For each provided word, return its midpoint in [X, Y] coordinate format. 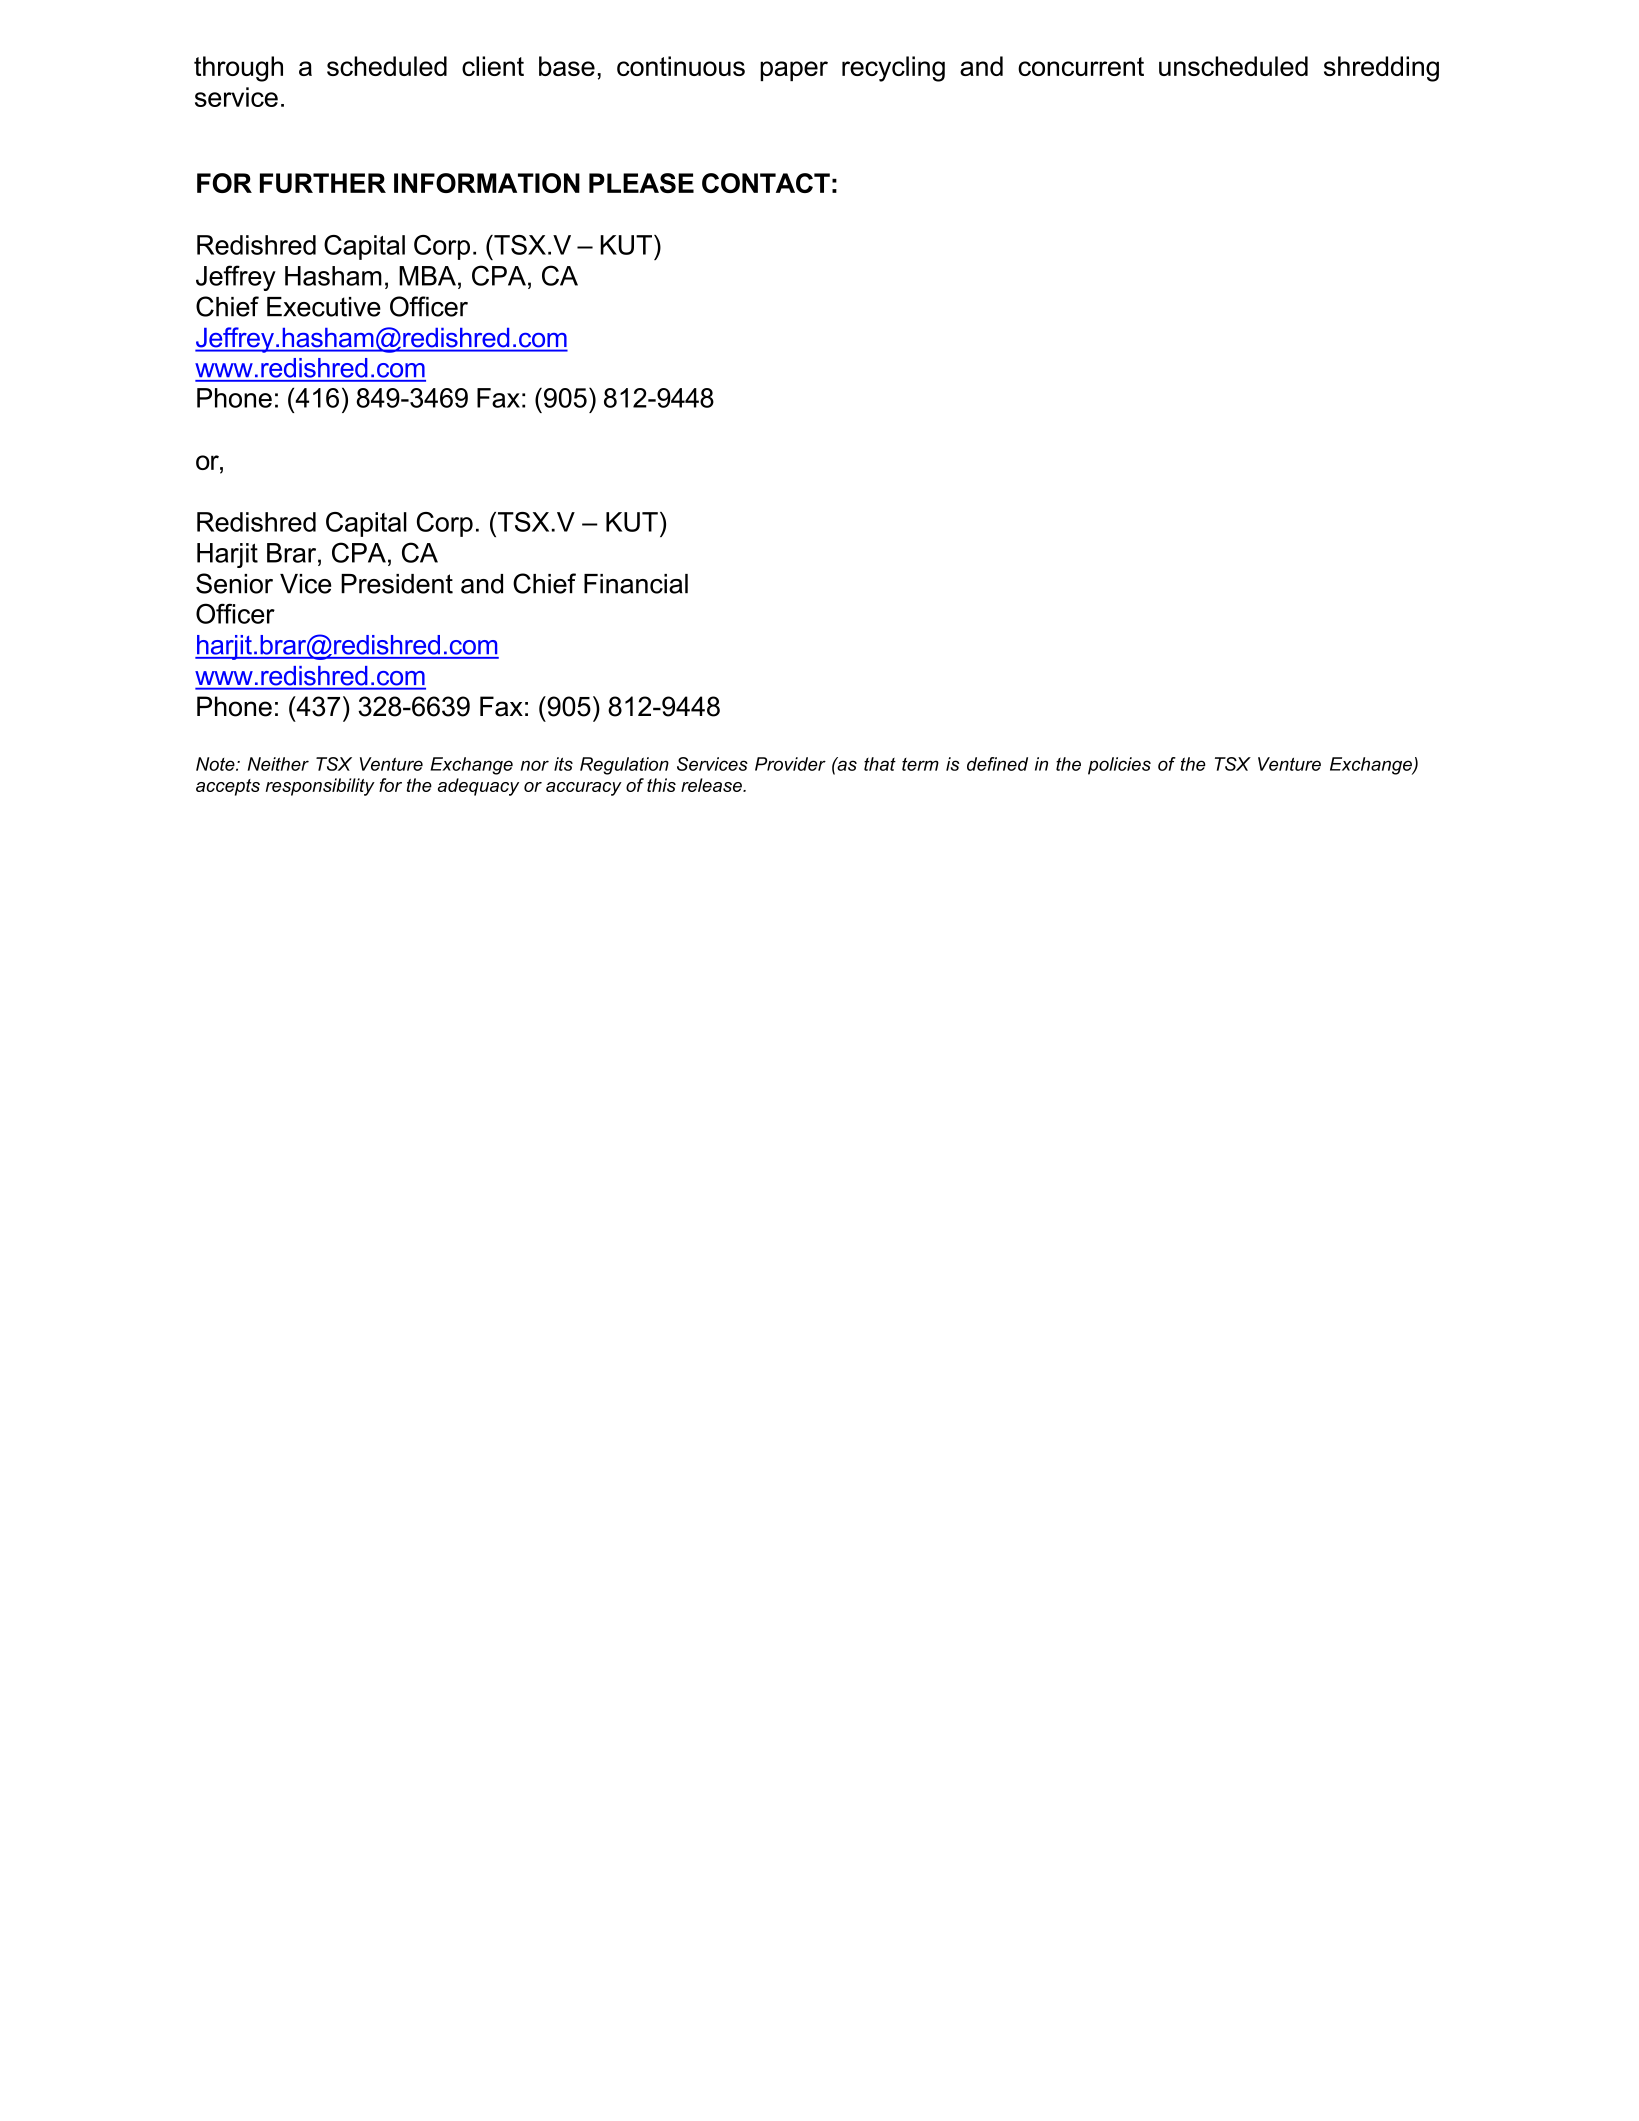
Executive [324, 307]
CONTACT [766, 183]
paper [794, 71]
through [238, 69]
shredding [1381, 69]
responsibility [320, 787]
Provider [790, 764]
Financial [636, 584]
